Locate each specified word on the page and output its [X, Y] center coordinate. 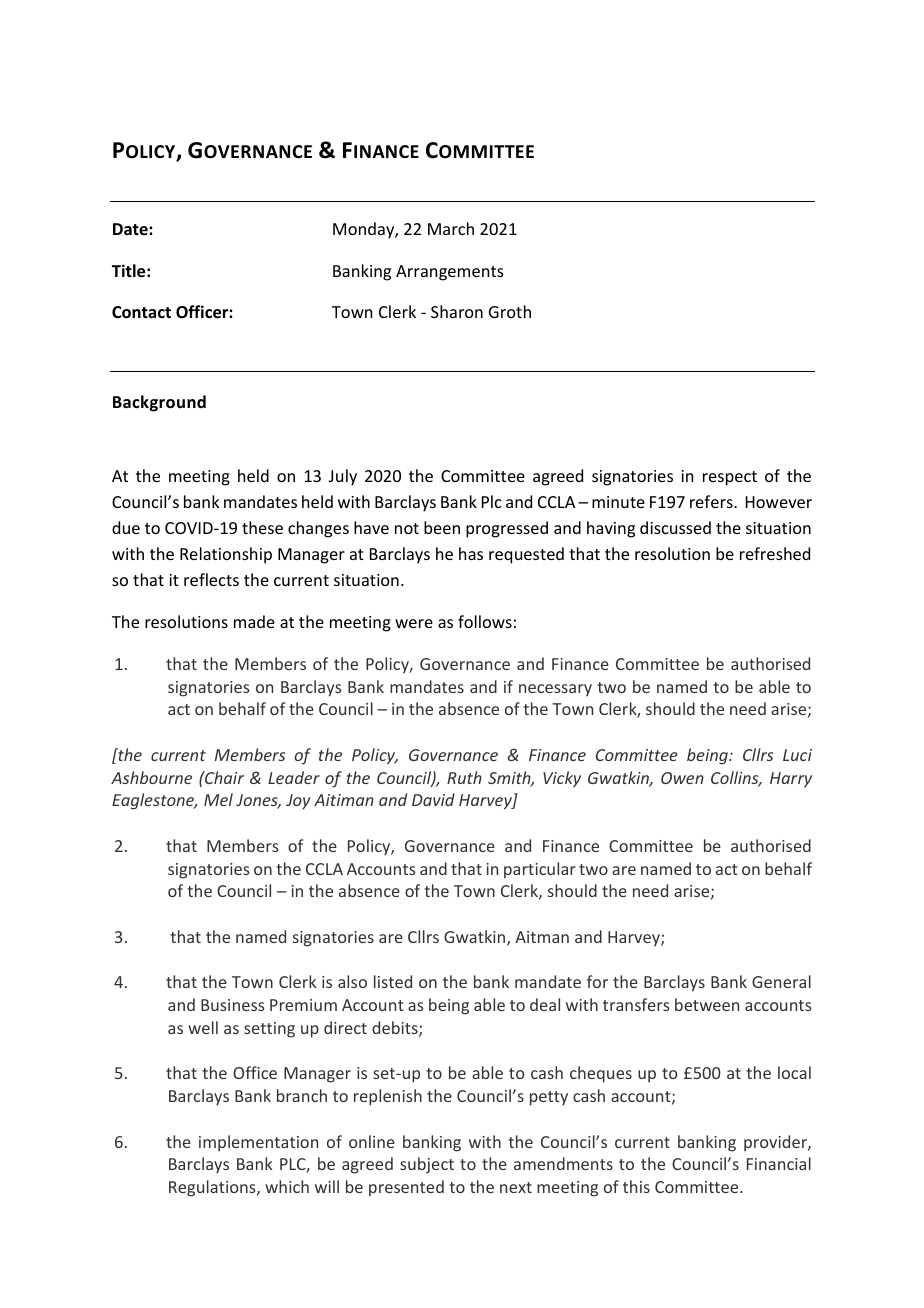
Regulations [213, 1188]
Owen [682, 778]
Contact [141, 312]
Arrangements [450, 273]
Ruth [464, 777]
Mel [218, 799]
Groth [510, 311]
